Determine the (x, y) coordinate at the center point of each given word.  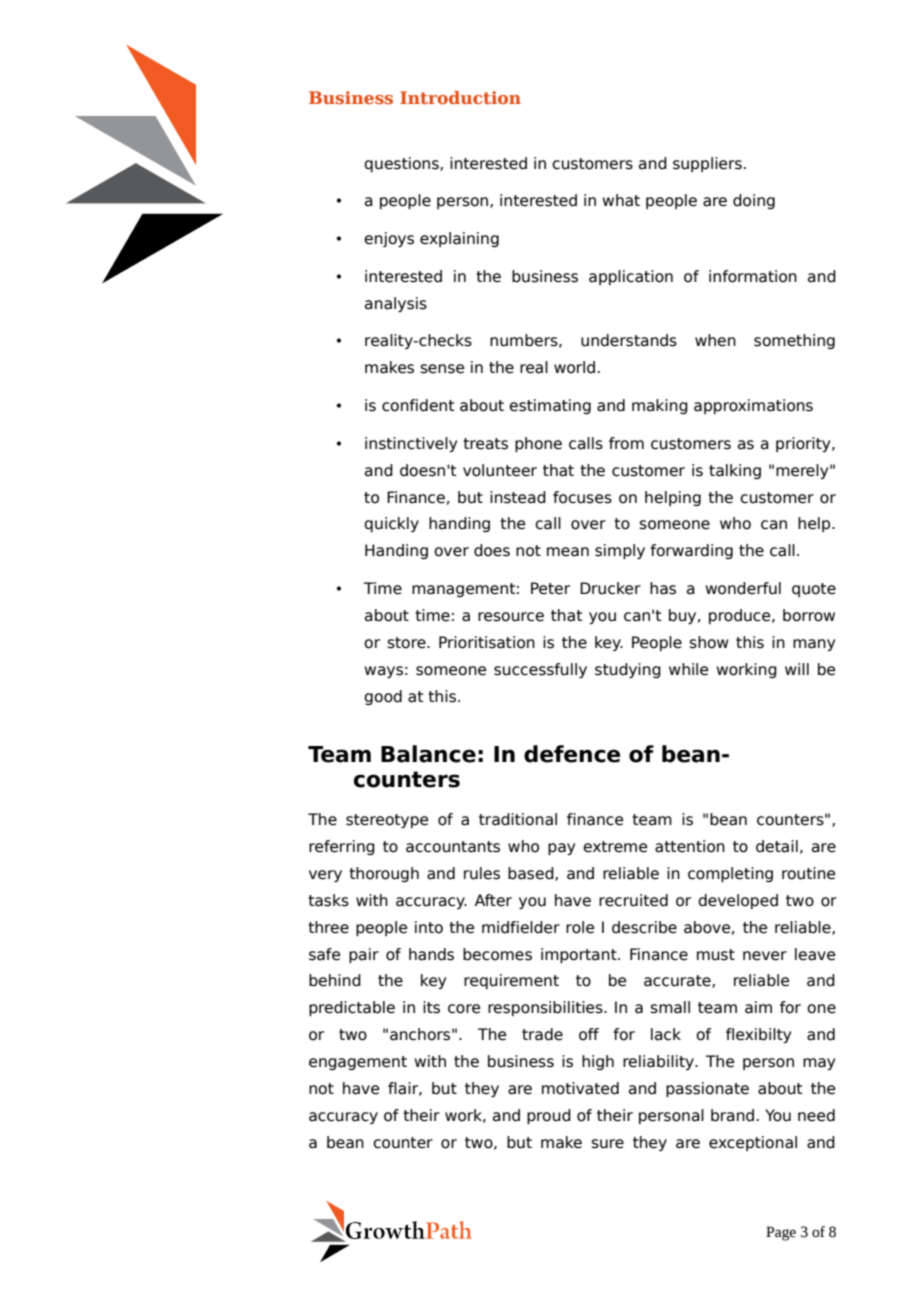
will (797, 669)
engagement (358, 1063)
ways (383, 672)
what (621, 200)
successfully (540, 670)
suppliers (707, 164)
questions (402, 164)
